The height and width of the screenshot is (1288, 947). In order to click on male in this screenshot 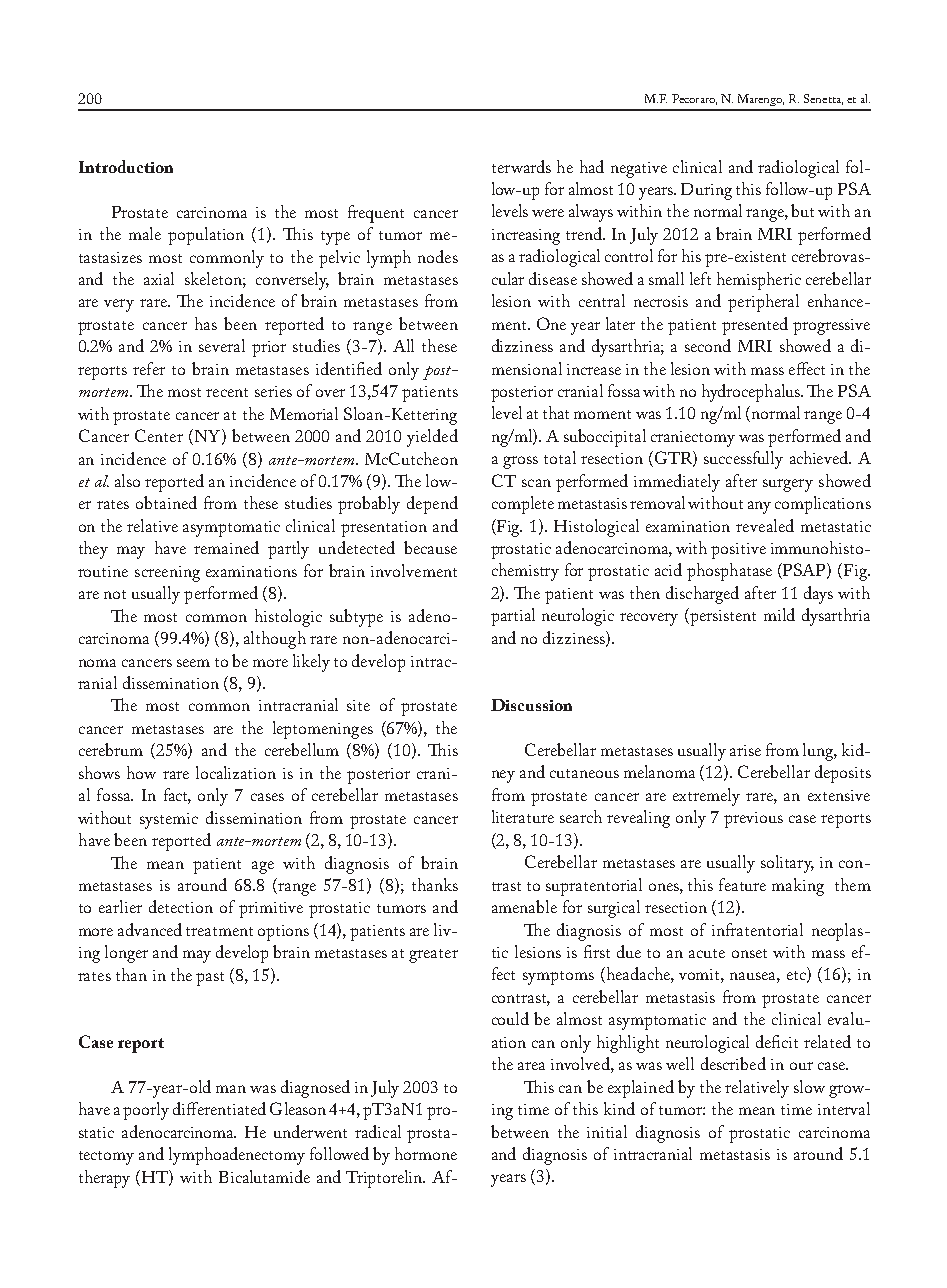, I will do `click(145, 233)`.
